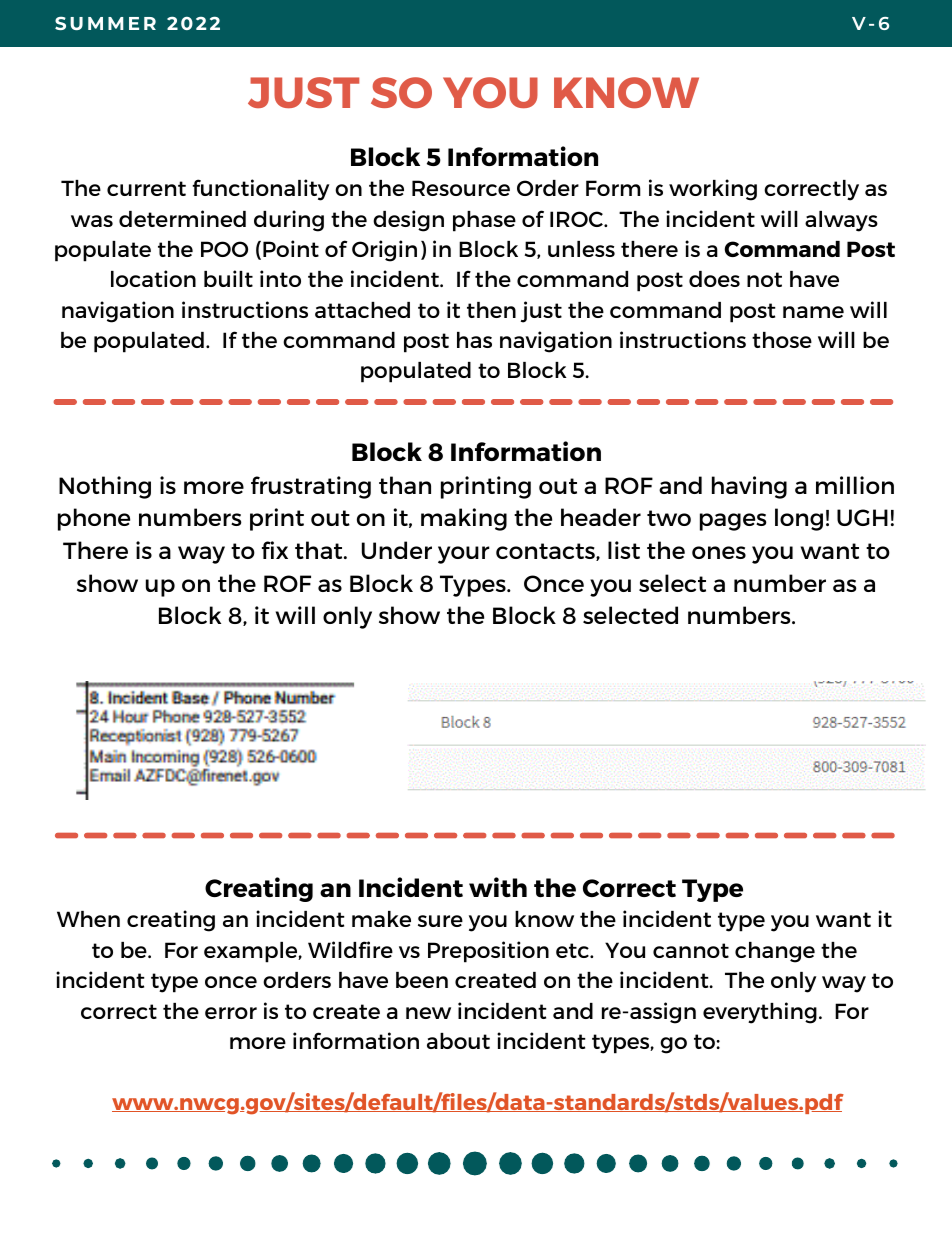 This screenshot has height=1233, width=952. Describe the element at coordinates (714, 279) in the screenshot. I see `does` at that location.
